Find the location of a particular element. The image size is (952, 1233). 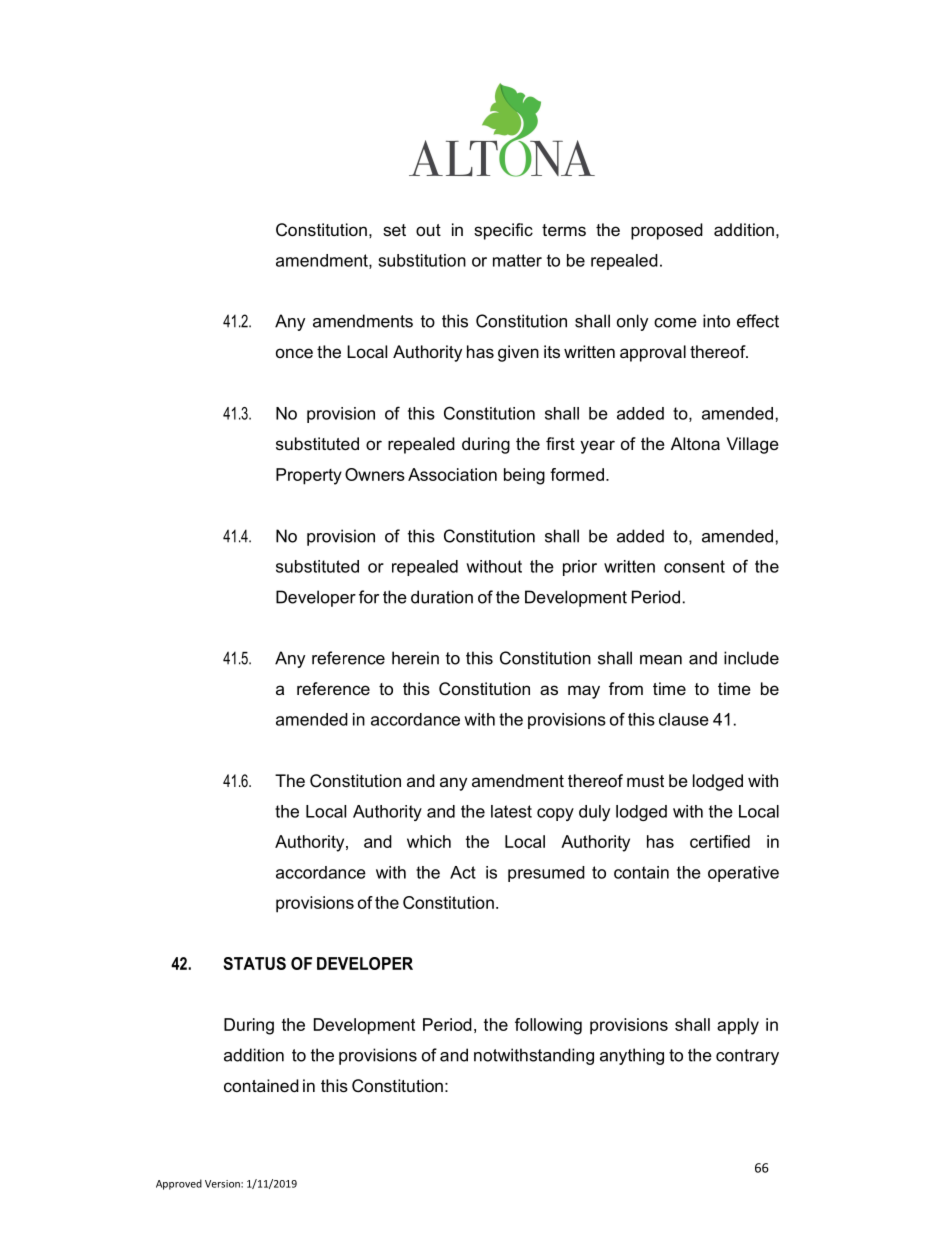

duration is located at coordinates (442, 597).
